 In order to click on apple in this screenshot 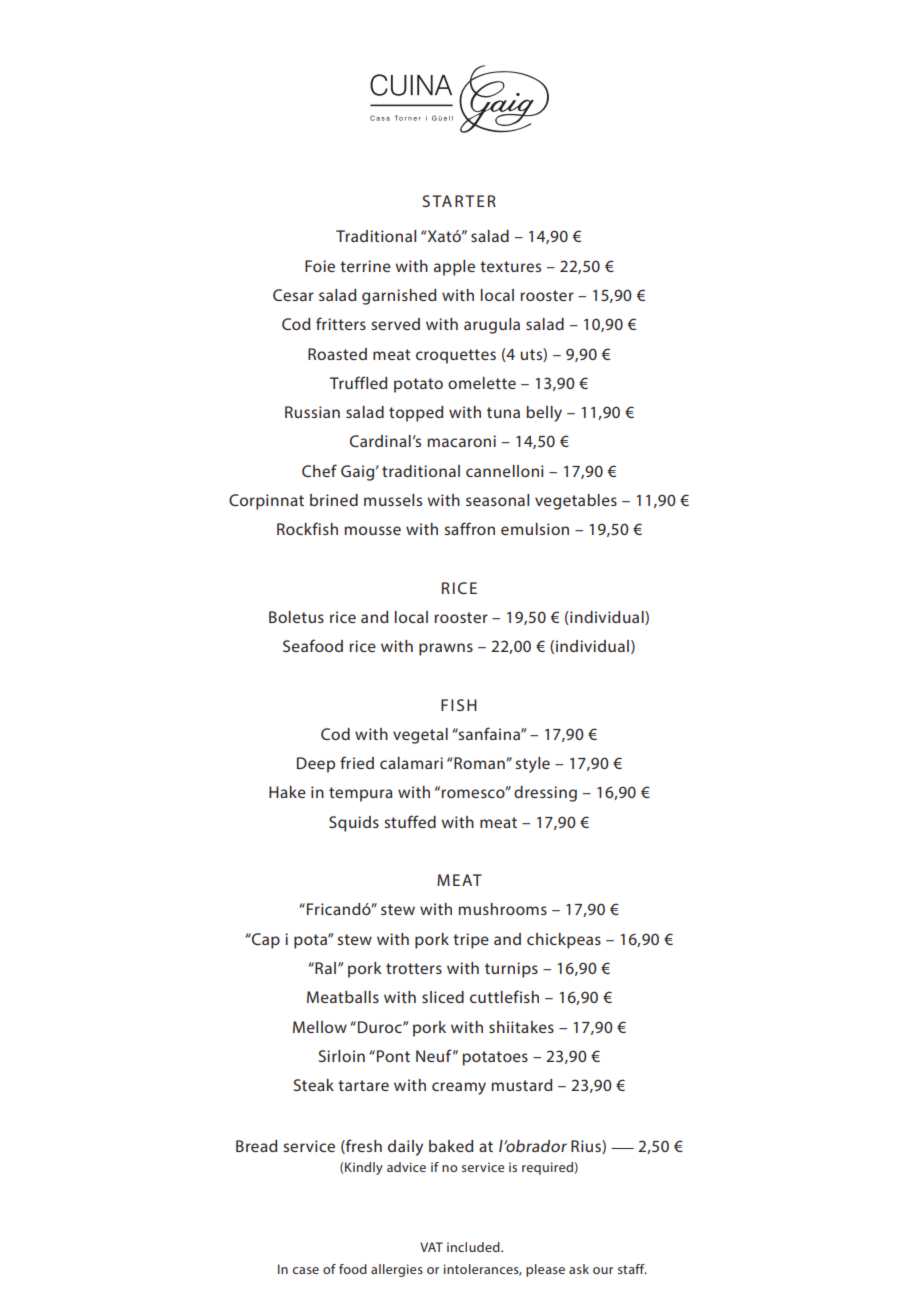, I will do `click(454, 268)`.
